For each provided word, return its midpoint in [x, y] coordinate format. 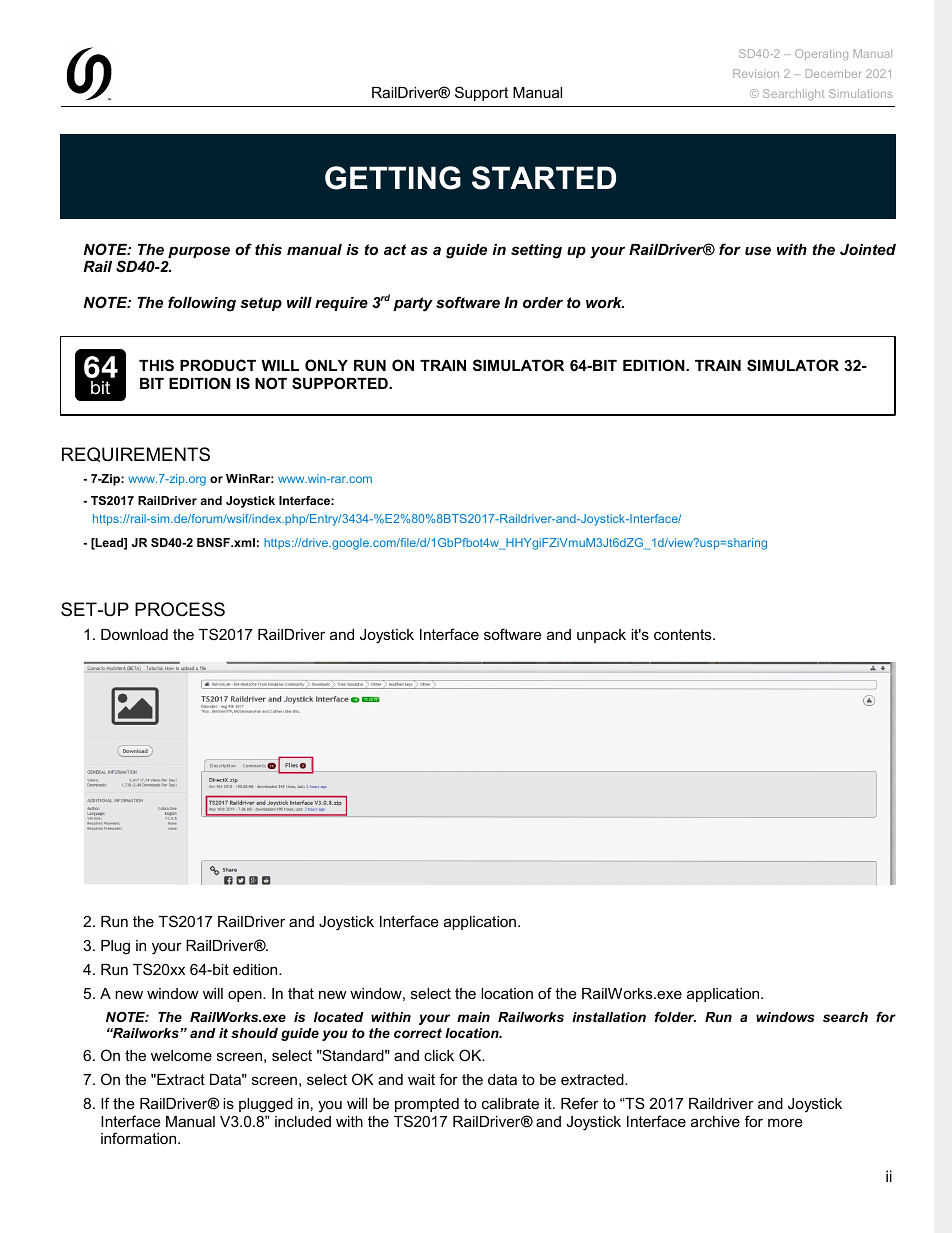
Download [134, 634]
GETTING [393, 178]
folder [675, 1017]
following [202, 304]
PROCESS [180, 609]
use [758, 250]
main [473, 1017]
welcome [181, 1055]
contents [684, 634]
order [543, 302]
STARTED [544, 178]
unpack [601, 636]
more [785, 1122]
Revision [756, 73]
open [246, 996]
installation [609, 1017]
